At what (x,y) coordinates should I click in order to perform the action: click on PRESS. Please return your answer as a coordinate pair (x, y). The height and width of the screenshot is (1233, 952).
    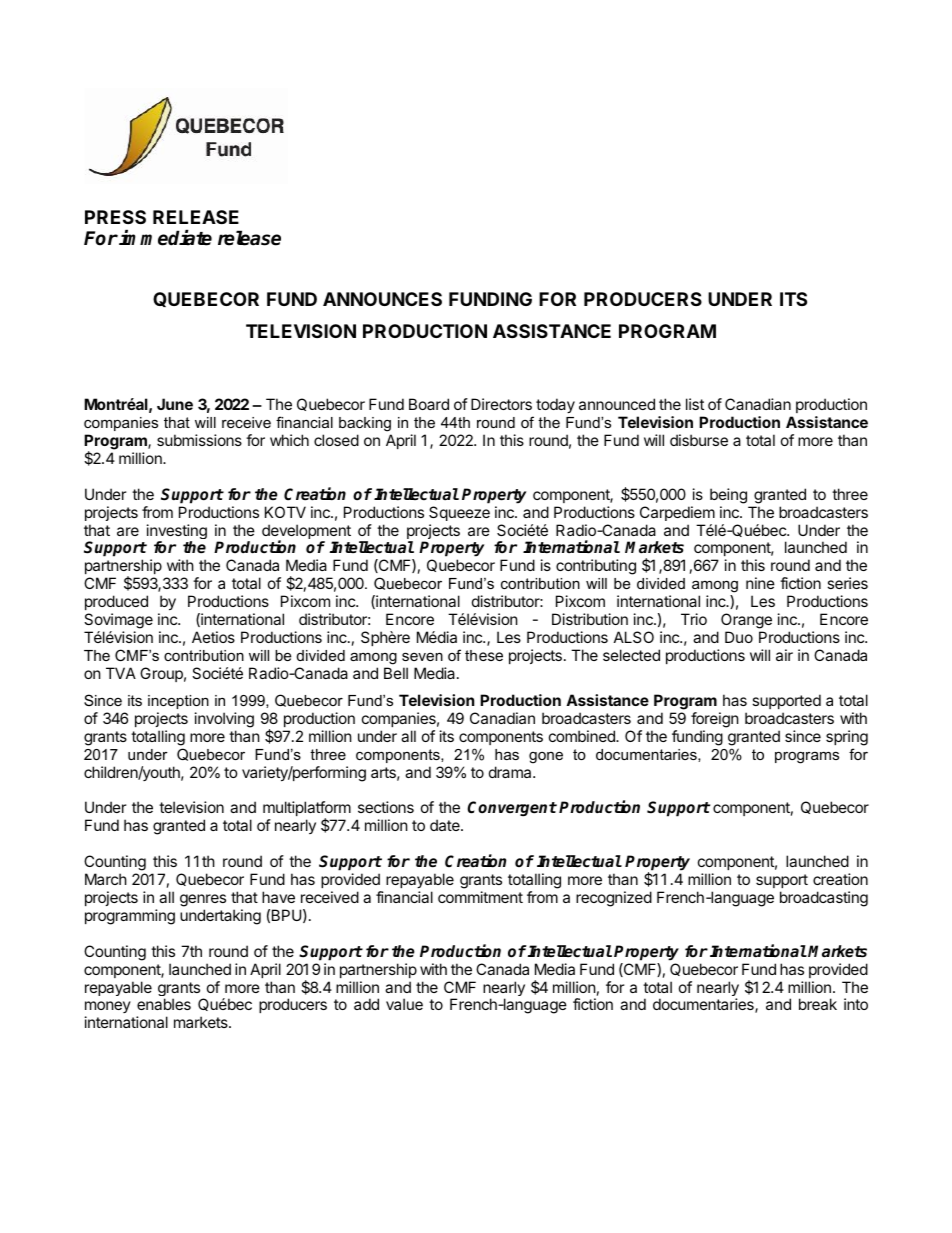
    Looking at the image, I should click on (115, 217).
